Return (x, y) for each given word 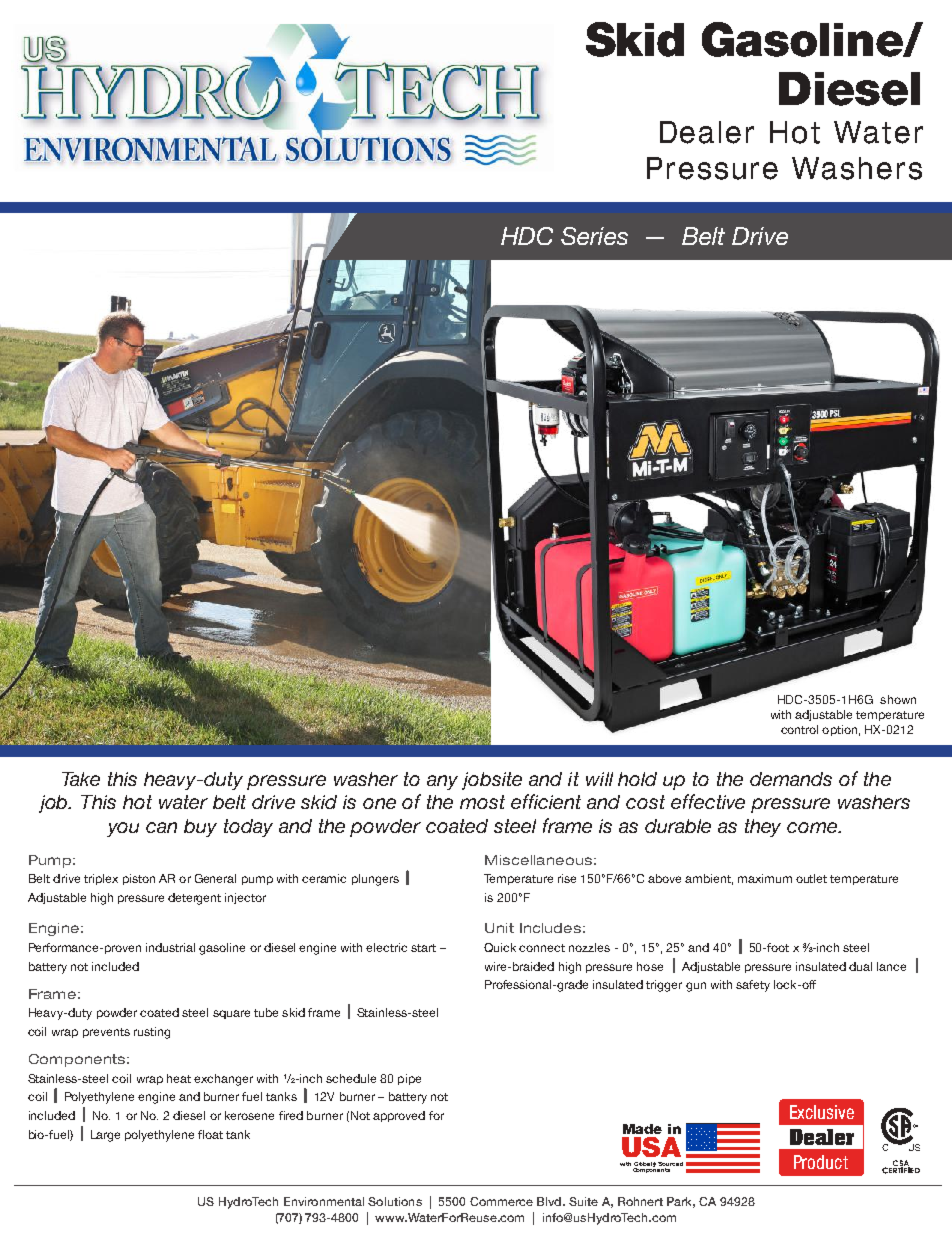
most (482, 802)
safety (753, 986)
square (231, 1014)
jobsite (492, 781)
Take (81, 779)
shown (898, 699)
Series (594, 236)
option (839, 730)
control (799, 729)
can (161, 827)
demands (791, 779)
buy (200, 828)
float (210, 1134)
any (442, 782)
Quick (500, 947)
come (813, 827)
